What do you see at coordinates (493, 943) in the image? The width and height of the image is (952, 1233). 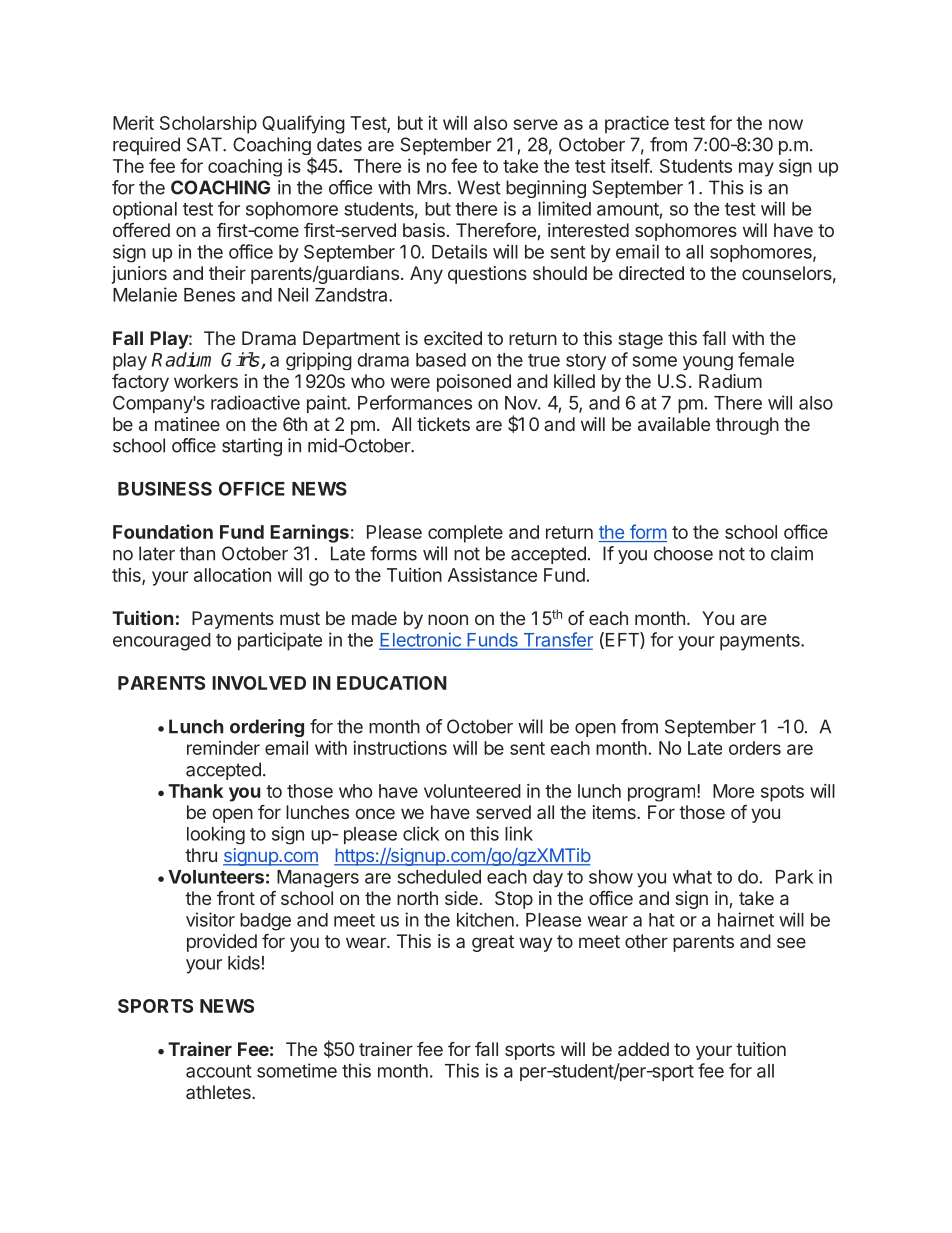 I see `great` at bounding box center [493, 943].
